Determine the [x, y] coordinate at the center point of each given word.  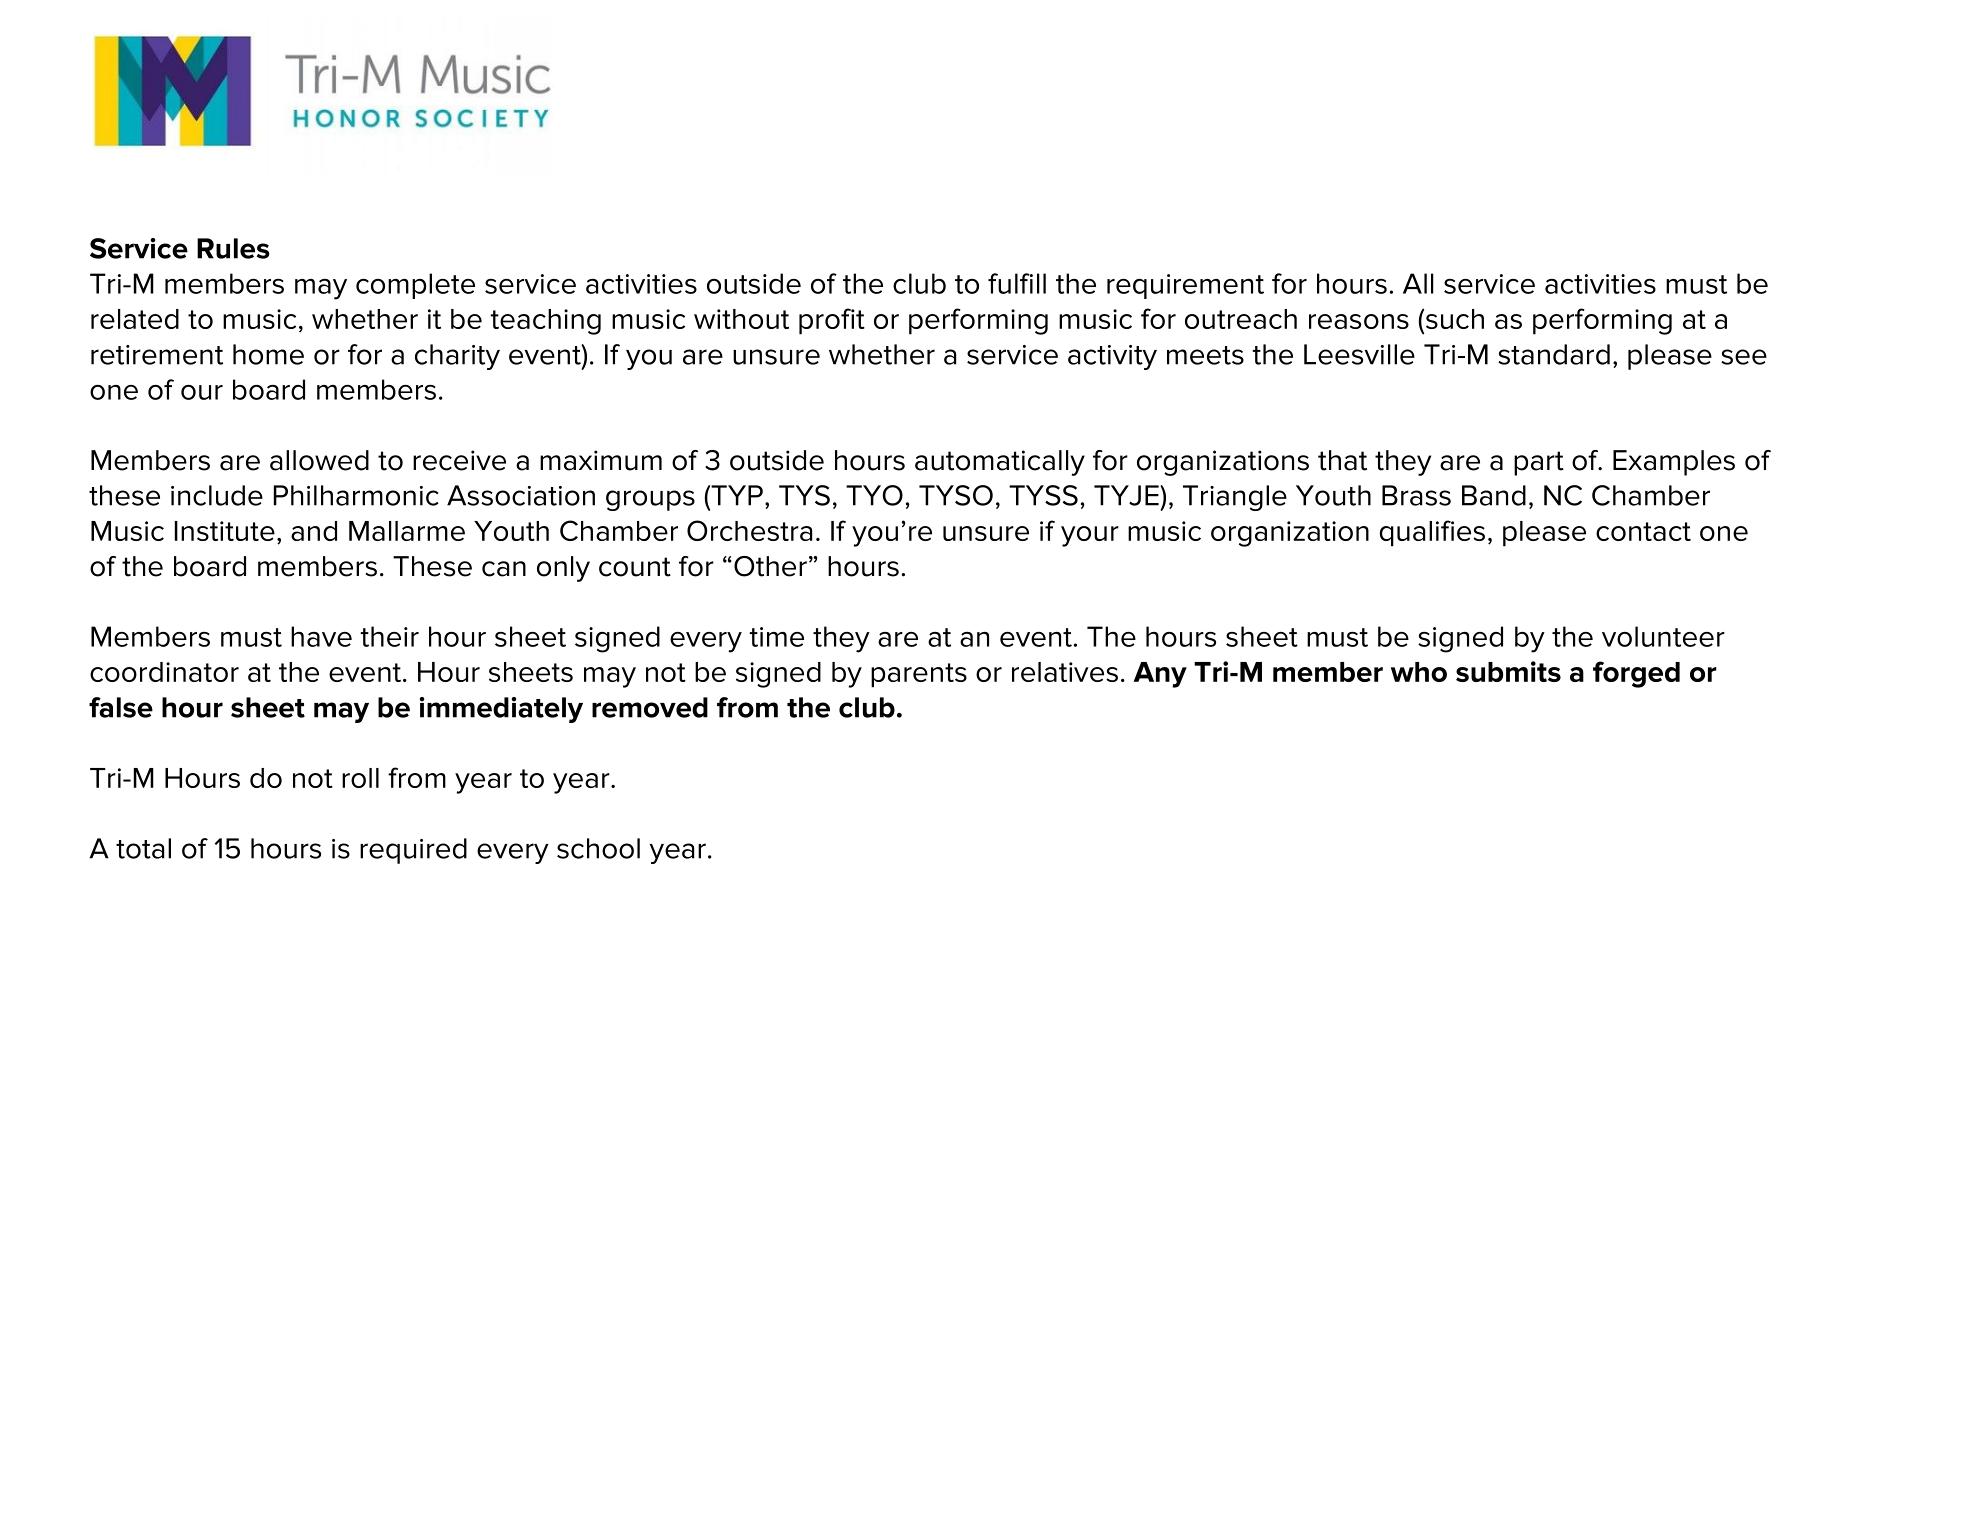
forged [1636, 674]
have [321, 636]
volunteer [1663, 636]
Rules [233, 248]
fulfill [1017, 283]
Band [1494, 495]
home [268, 354]
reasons [1359, 321]
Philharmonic [356, 495]
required [413, 851]
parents [919, 675]
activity [1112, 357]
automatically [1000, 463]
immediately [501, 710]
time [776, 637]
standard [1554, 354]
